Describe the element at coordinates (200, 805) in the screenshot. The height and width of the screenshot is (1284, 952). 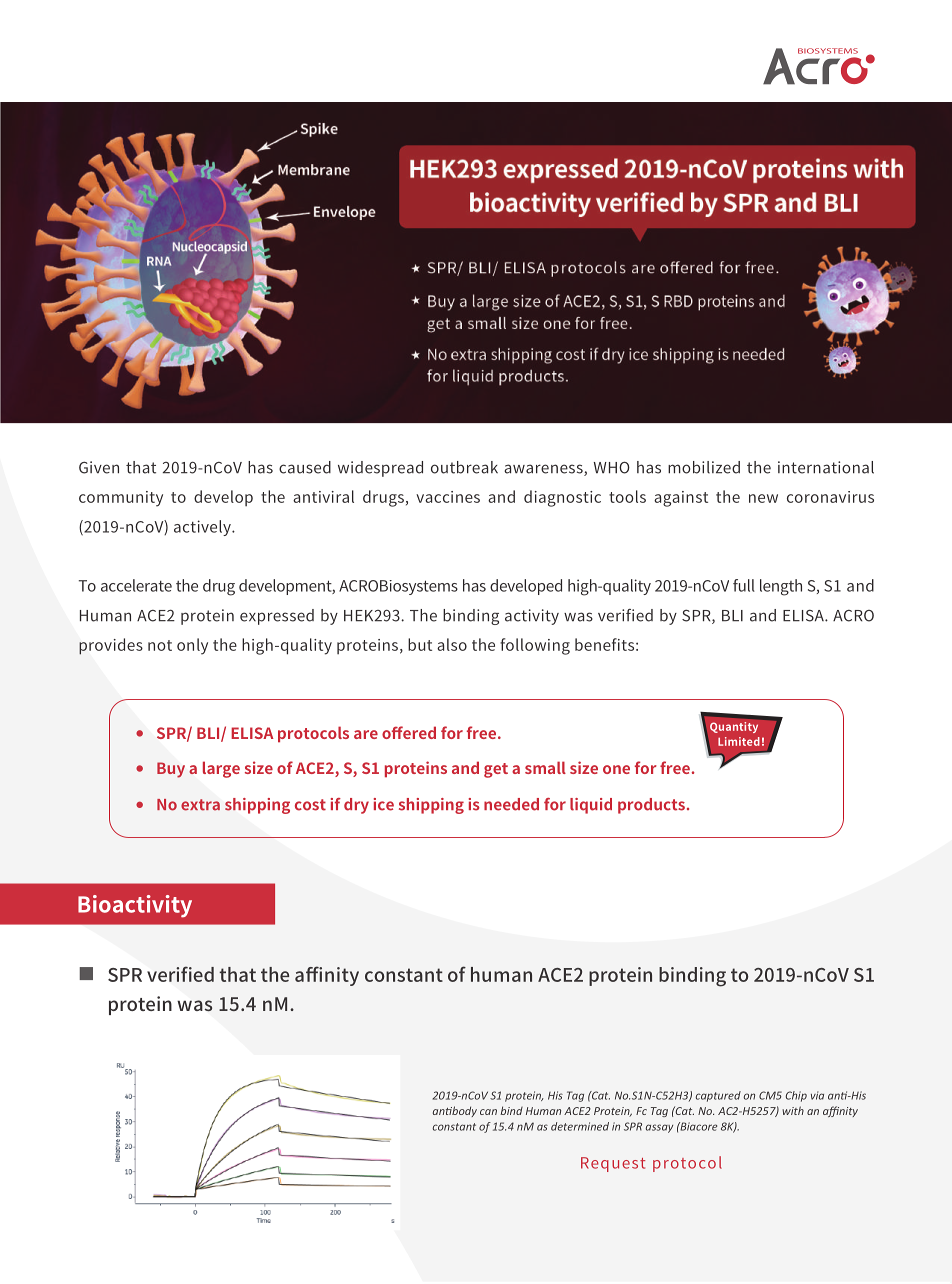
I see `extra` at that location.
